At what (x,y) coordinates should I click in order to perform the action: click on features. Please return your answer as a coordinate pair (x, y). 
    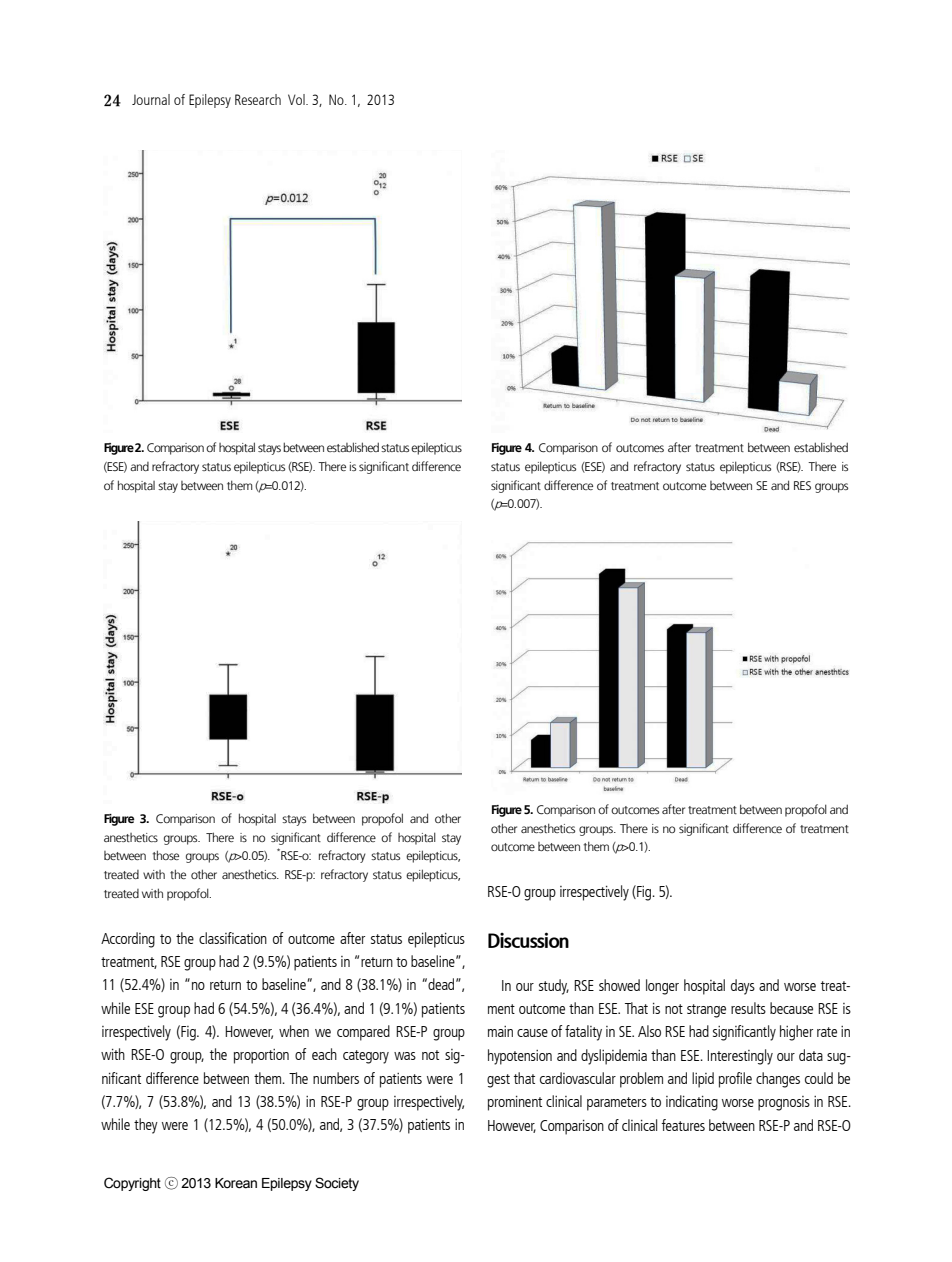
    Looking at the image, I should click on (683, 1125).
